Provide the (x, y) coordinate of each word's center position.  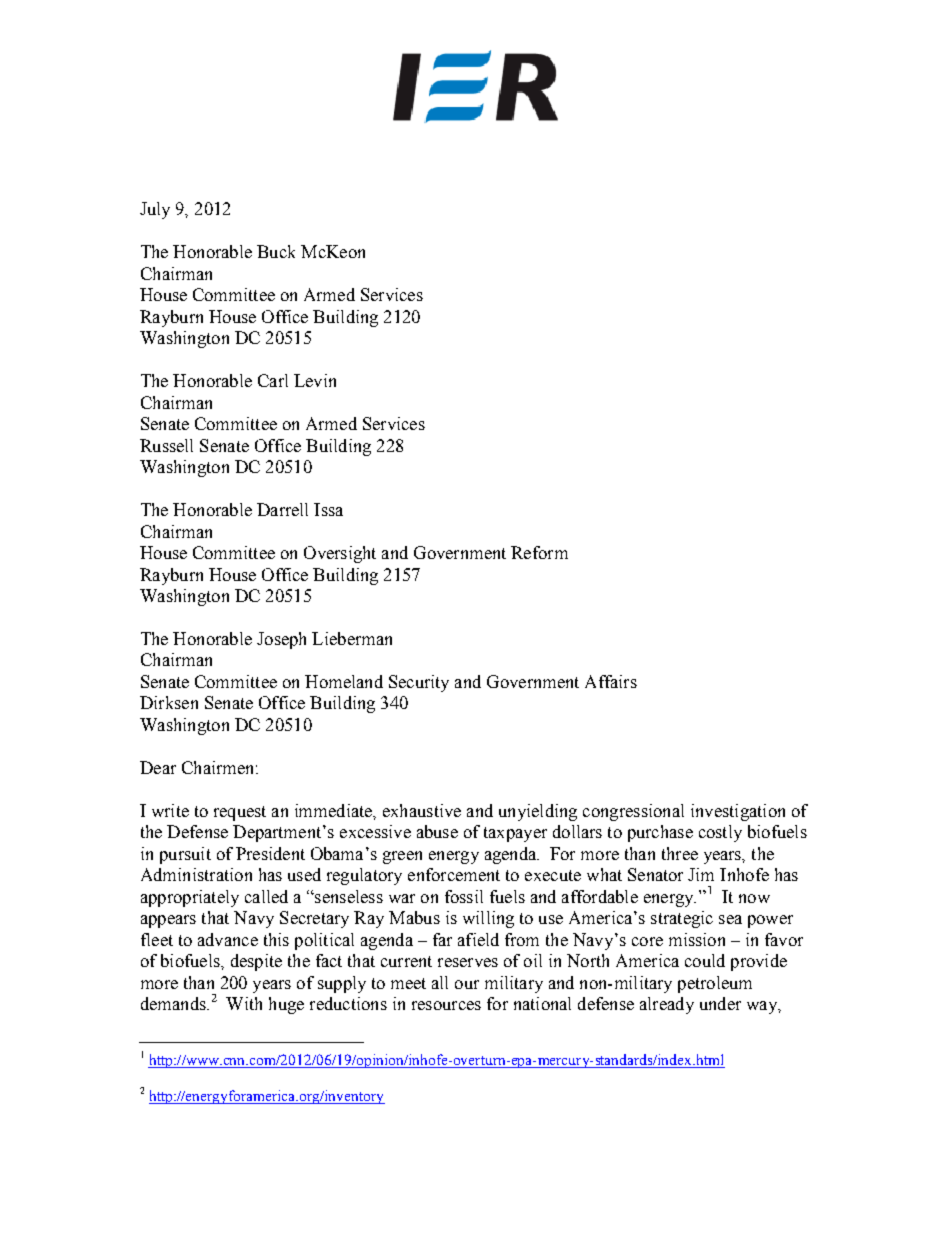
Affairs (611, 681)
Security (419, 683)
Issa (328, 509)
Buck (276, 251)
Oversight (340, 554)
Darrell (282, 509)
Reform (539, 552)
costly (720, 833)
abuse (437, 831)
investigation (738, 812)
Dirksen (169, 702)
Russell (166, 445)
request (240, 813)
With (244, 1003)
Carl (273, 380)
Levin (315, 380)
